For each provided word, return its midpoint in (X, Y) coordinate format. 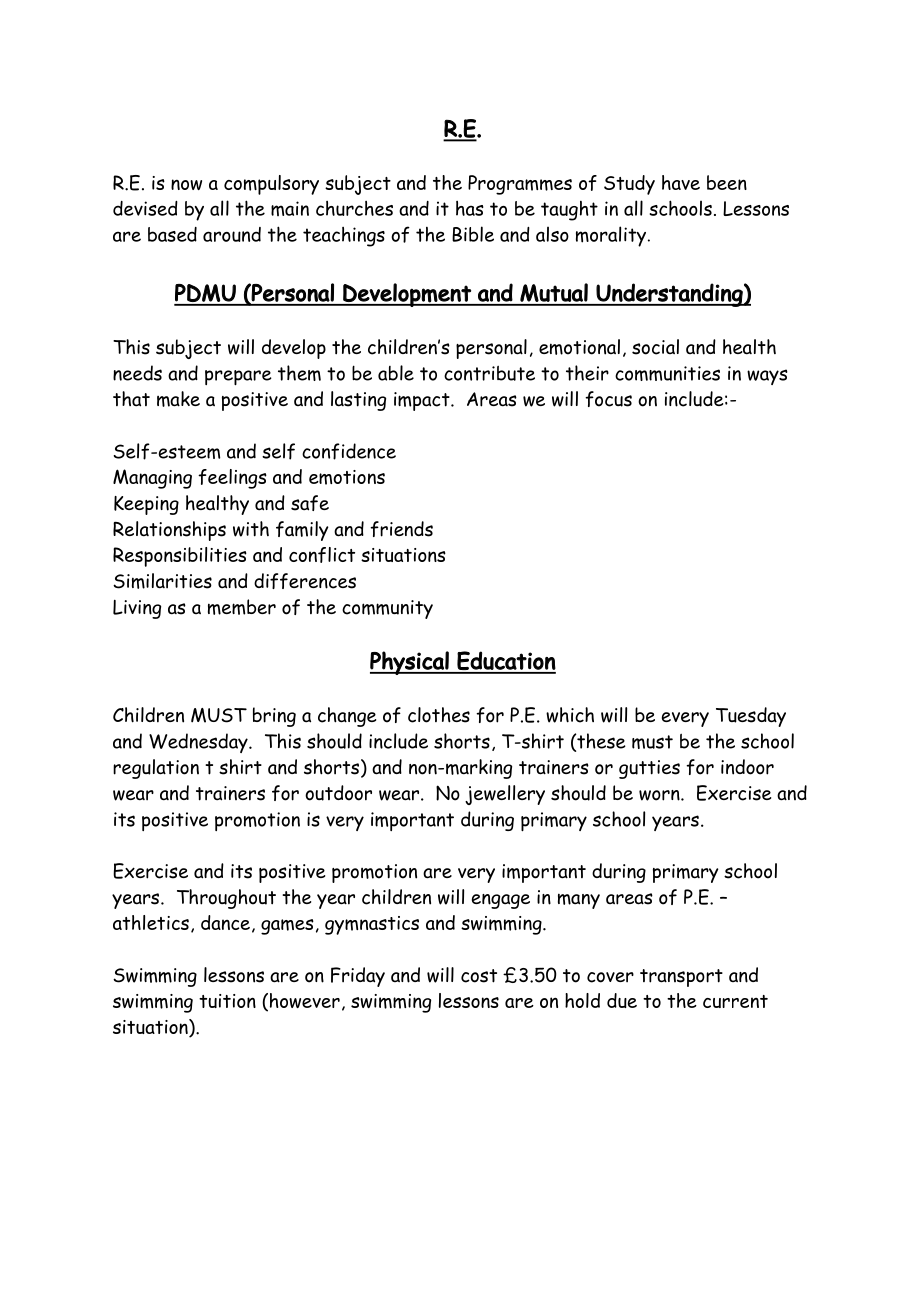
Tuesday (751, 717)
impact (423, 401)
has (470, 208)
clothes (439, 715)
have (681, 182)
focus (608, 399)
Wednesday (199, 743)
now (186, 184)
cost (479, 976)
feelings (232, 479)
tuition (227, 1001)
